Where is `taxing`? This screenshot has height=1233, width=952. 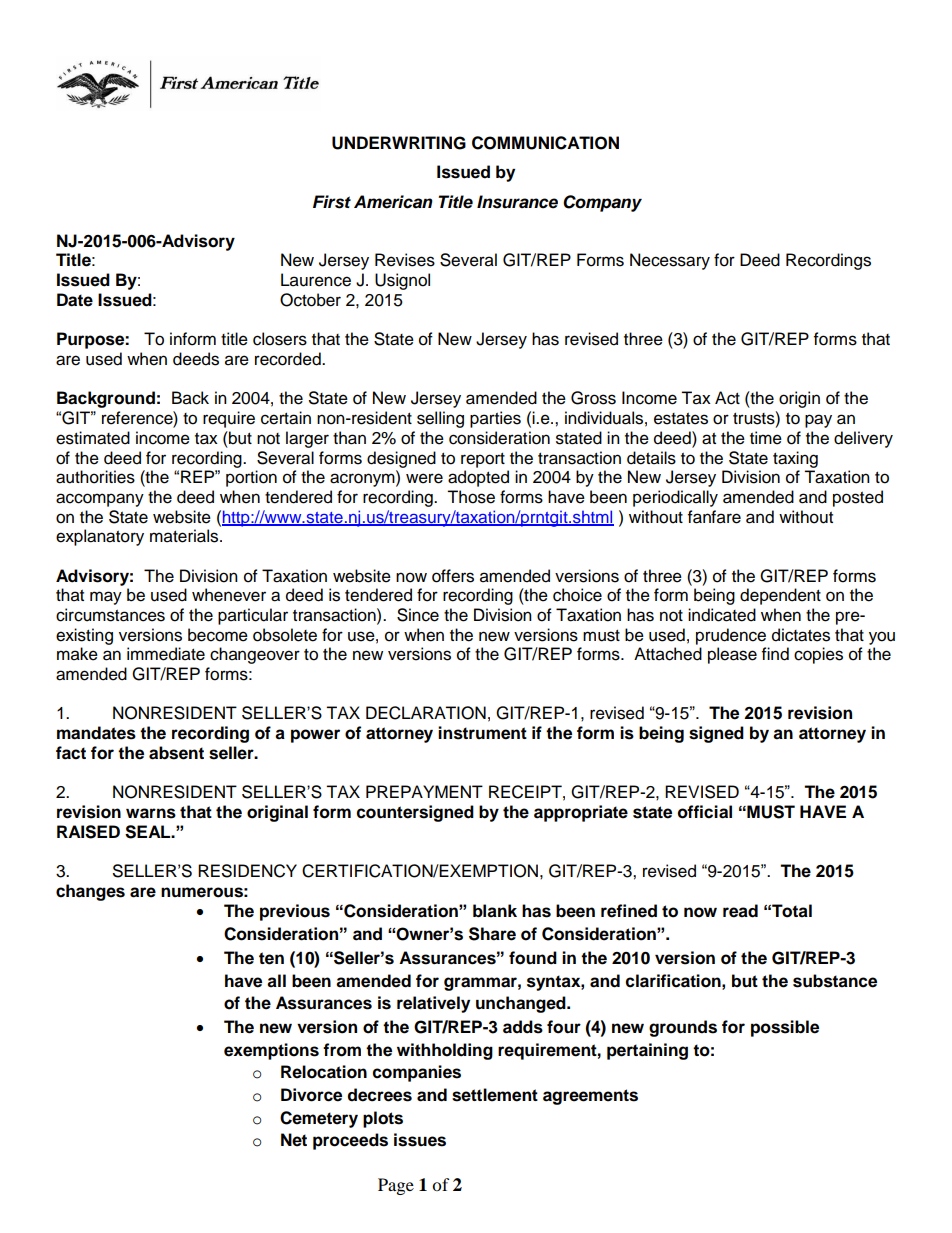 taxing is located at coordinates (795, 459).
